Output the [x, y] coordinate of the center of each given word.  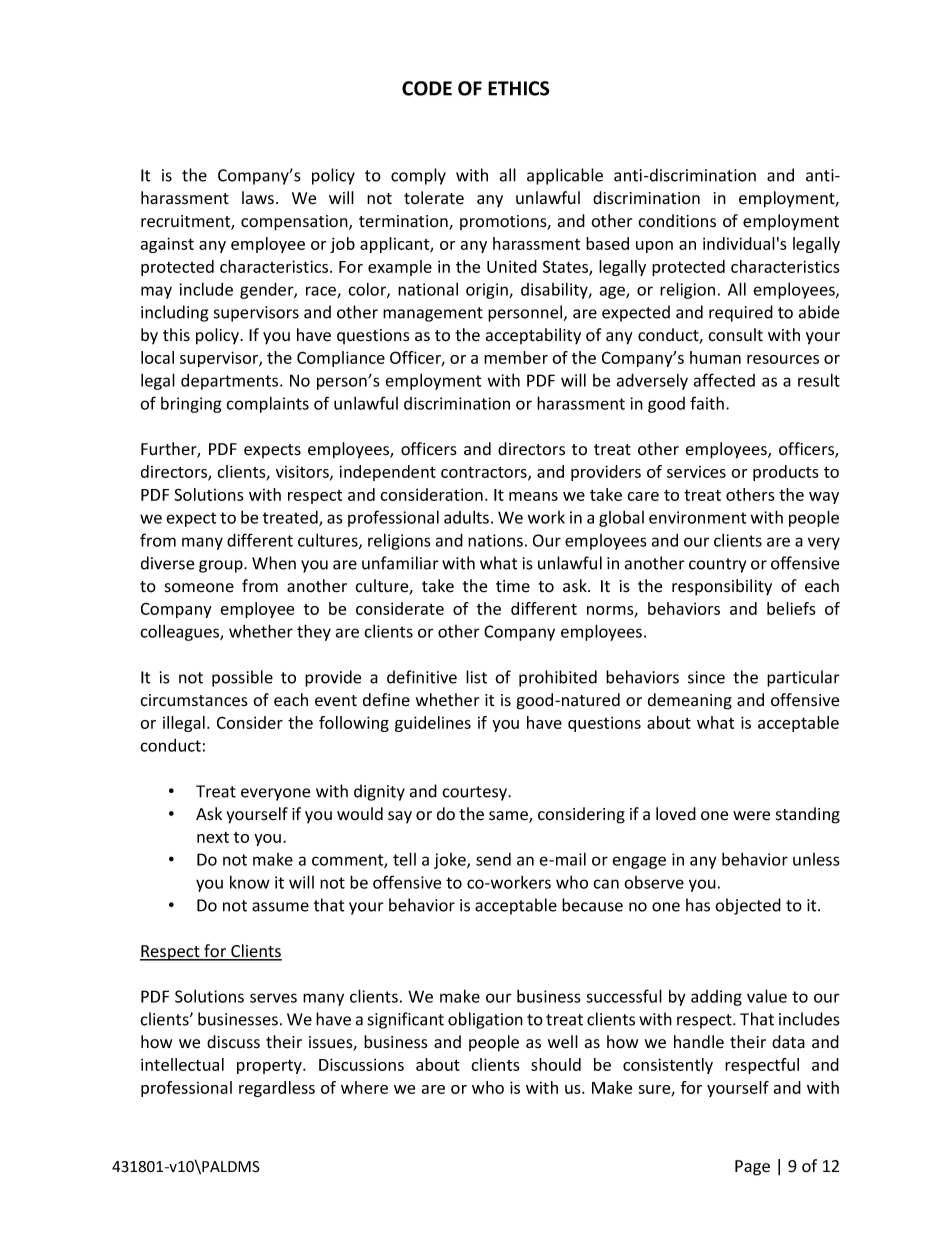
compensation [295, 223]
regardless [277, 1089]
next [213, 837]
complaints [267, 404]
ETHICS [519, 88]
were [751, 816]
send [493, 859]
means [533, 496]
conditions [677, 221]
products [786, 473]
